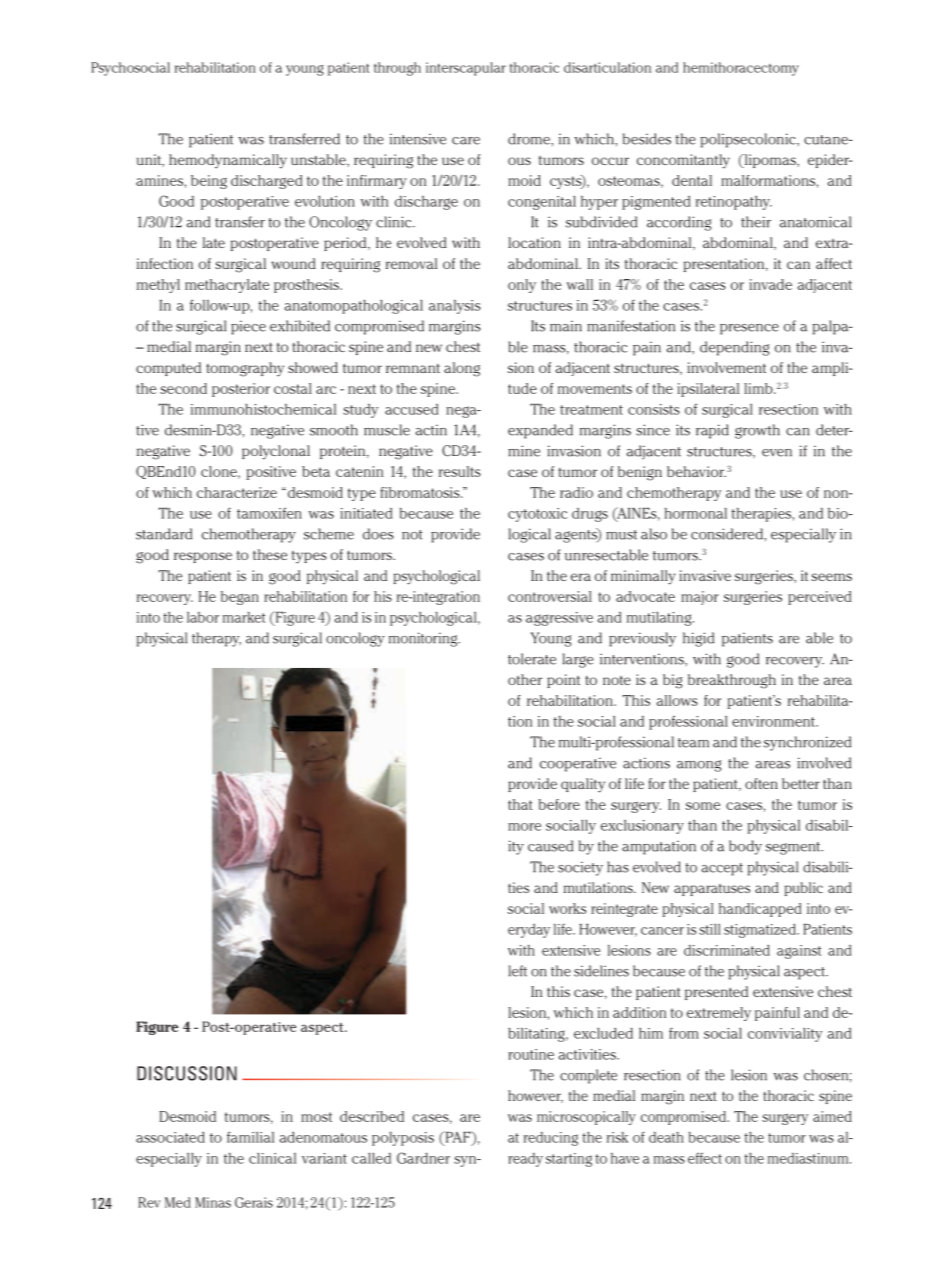 This image has height=1270, width=952. What do you see at coordinates (254, 1202) in the image?
I see `Gerais` at bounding box center [254, 1202].
